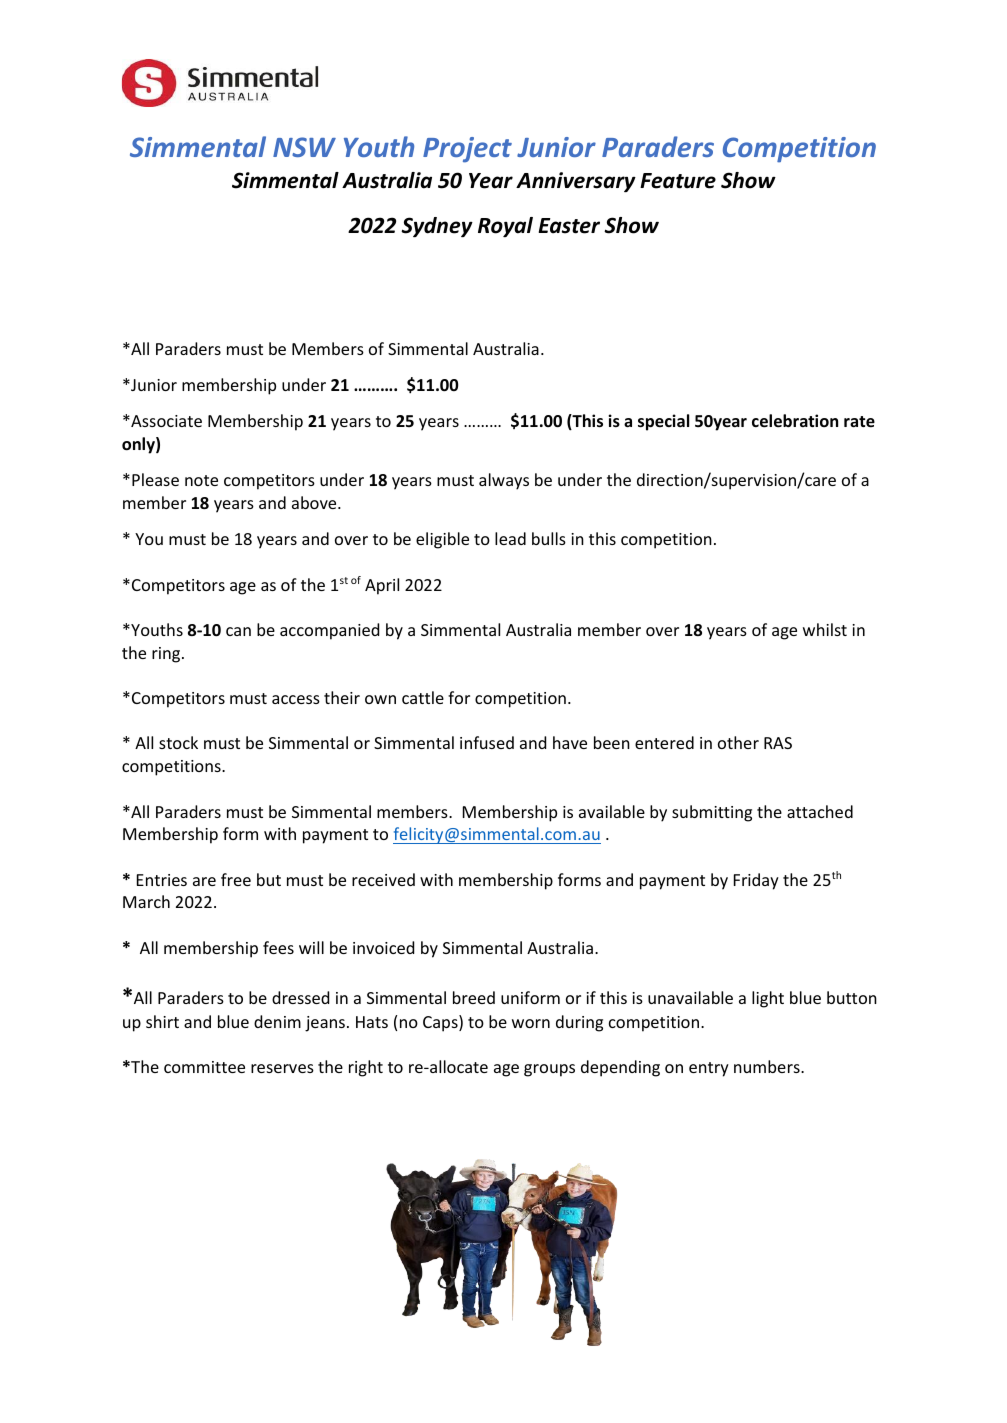 The image size is (1007, 1423). I want to click on can, so click(238, 631).
